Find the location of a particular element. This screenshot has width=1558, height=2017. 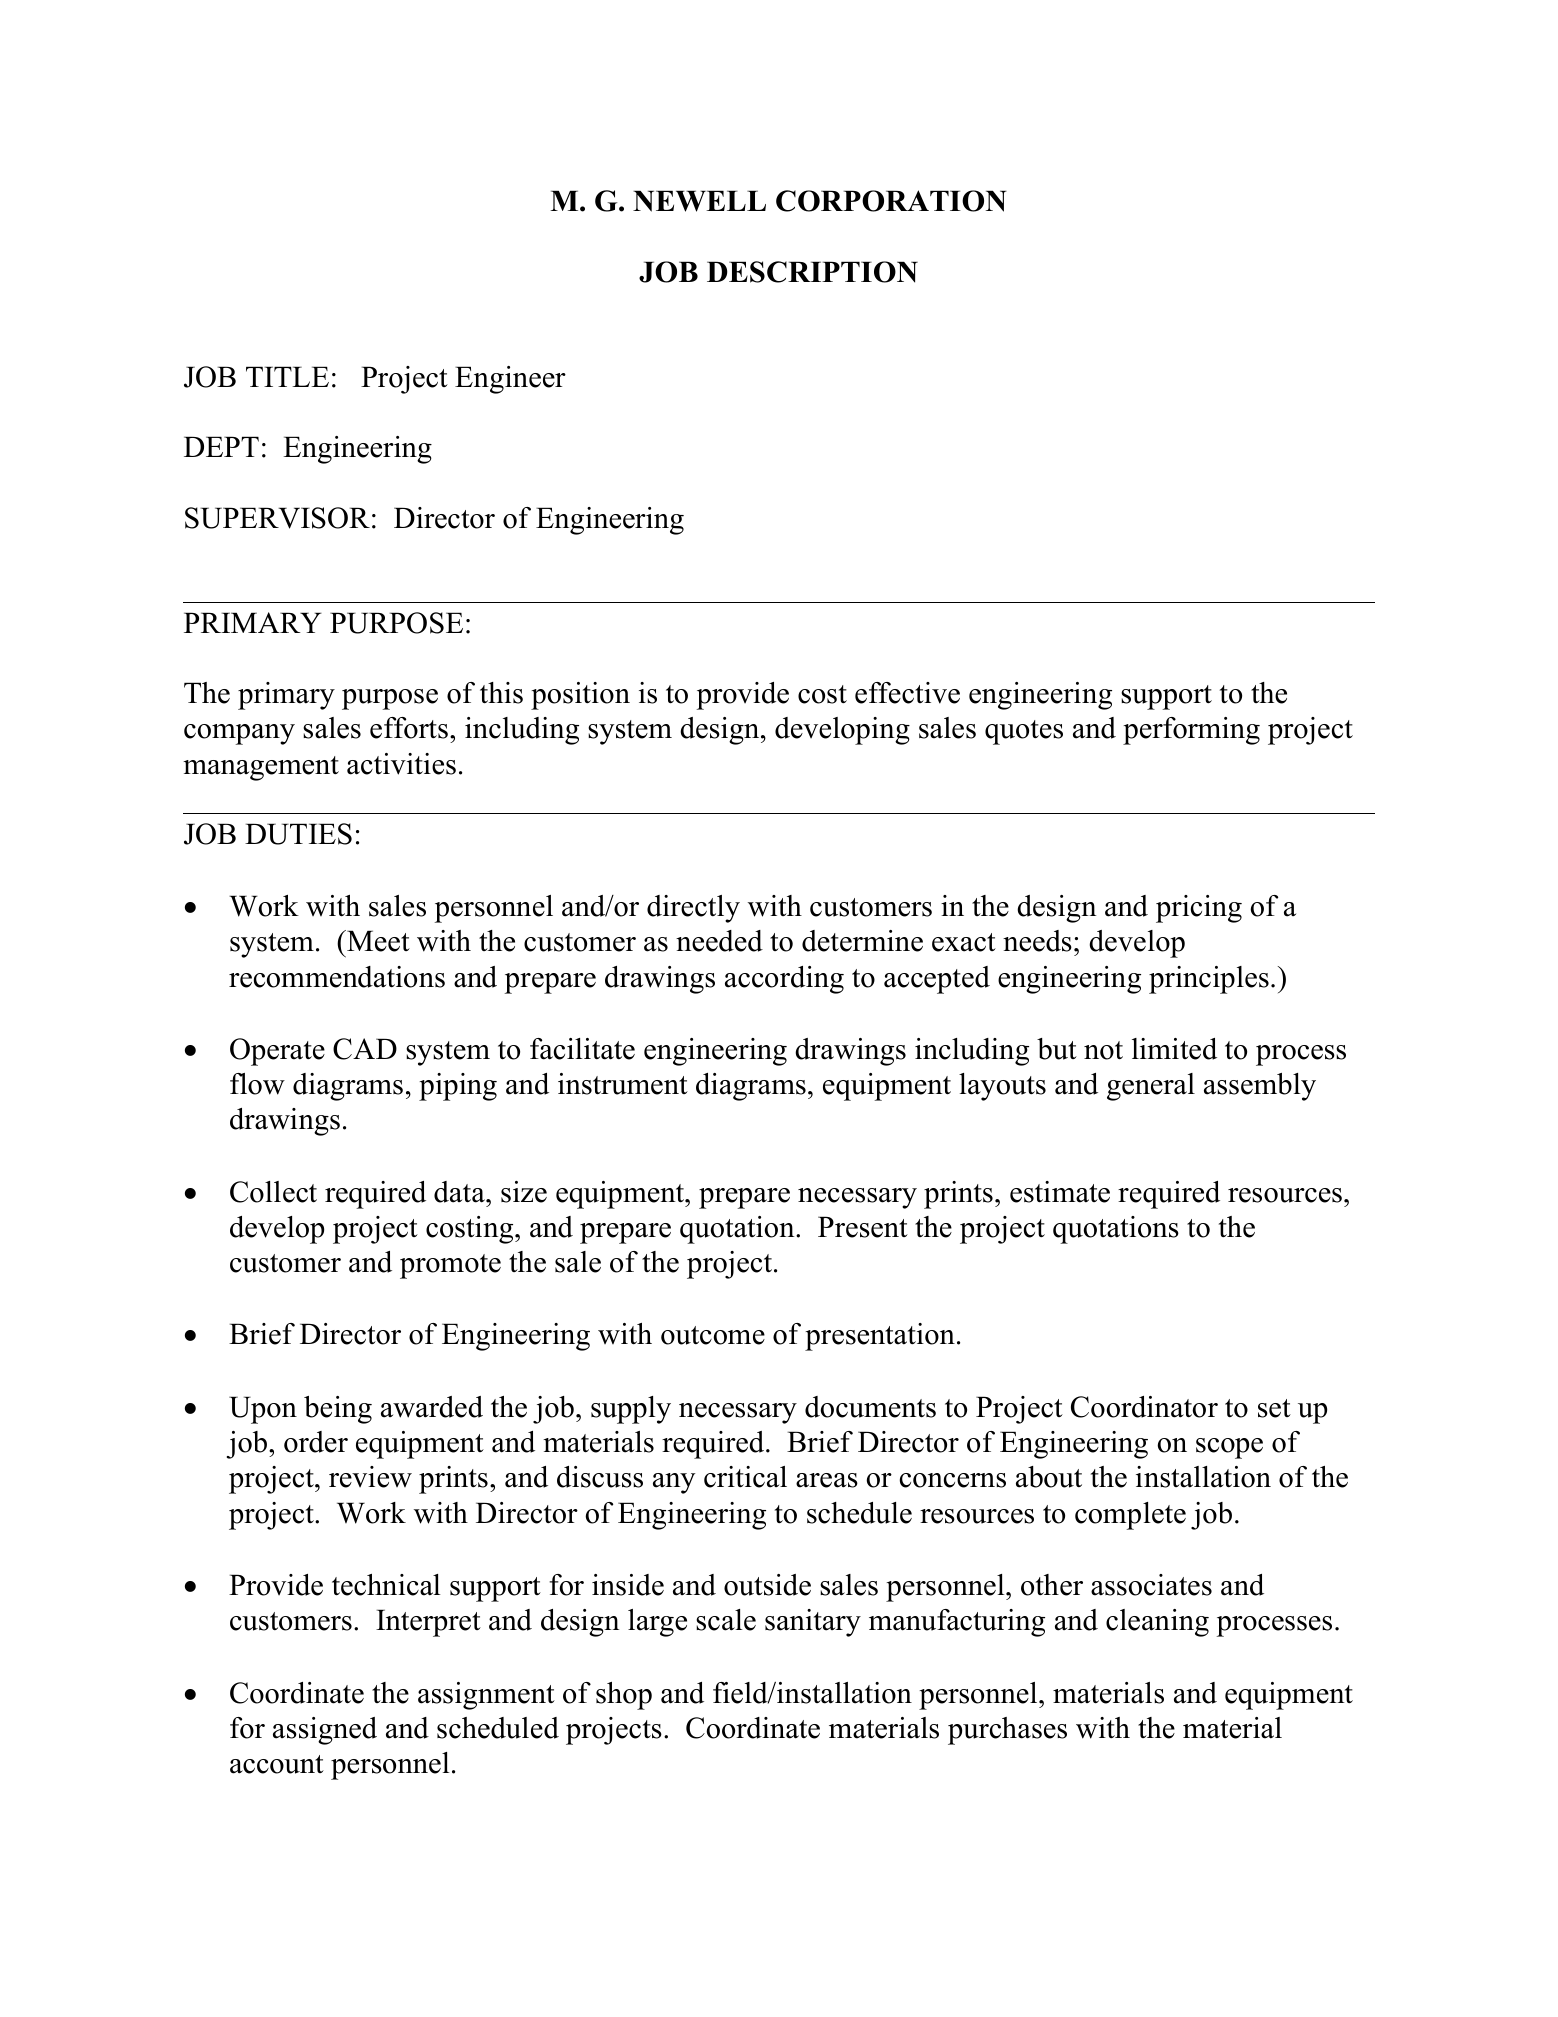

according is located at coordinates (784, 980).
